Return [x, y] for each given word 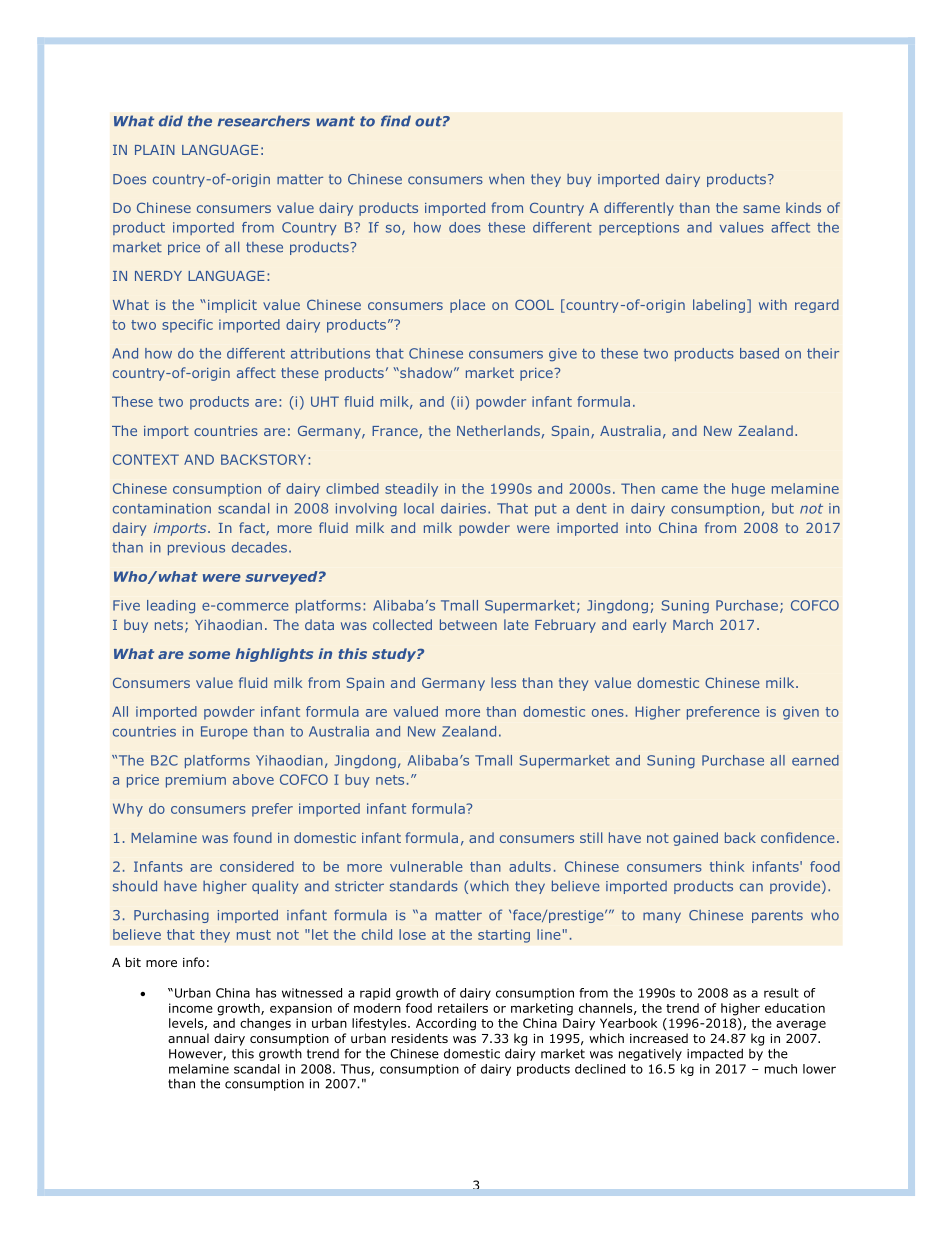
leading [171, 607]
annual [188, 1038]
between [468, 624]
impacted [715, 1054]
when [506, 179]
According [446, 1024]
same [761, 209]
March [693, 624]
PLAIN [155, 150]
